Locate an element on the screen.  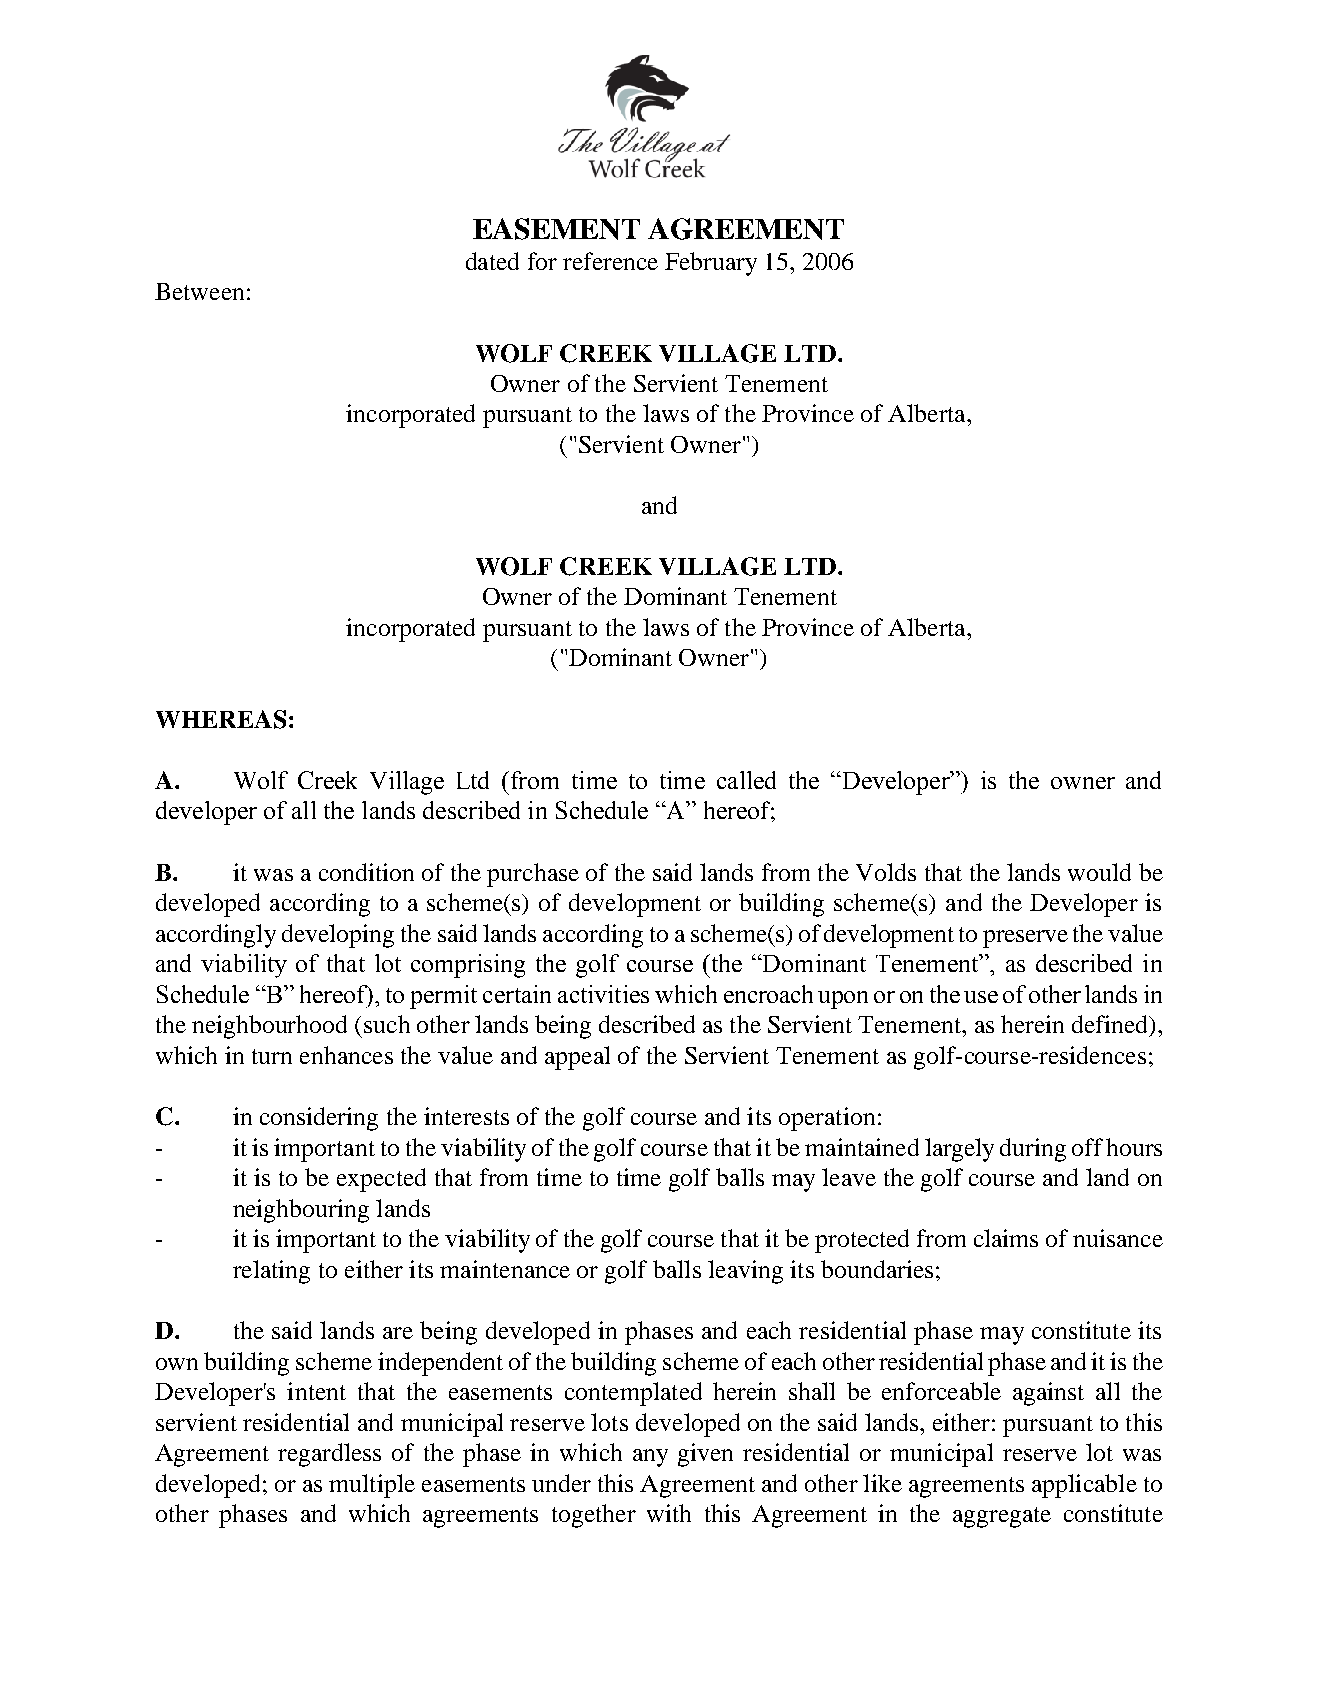
neighbouring is located at coordinates (301, 1211).
